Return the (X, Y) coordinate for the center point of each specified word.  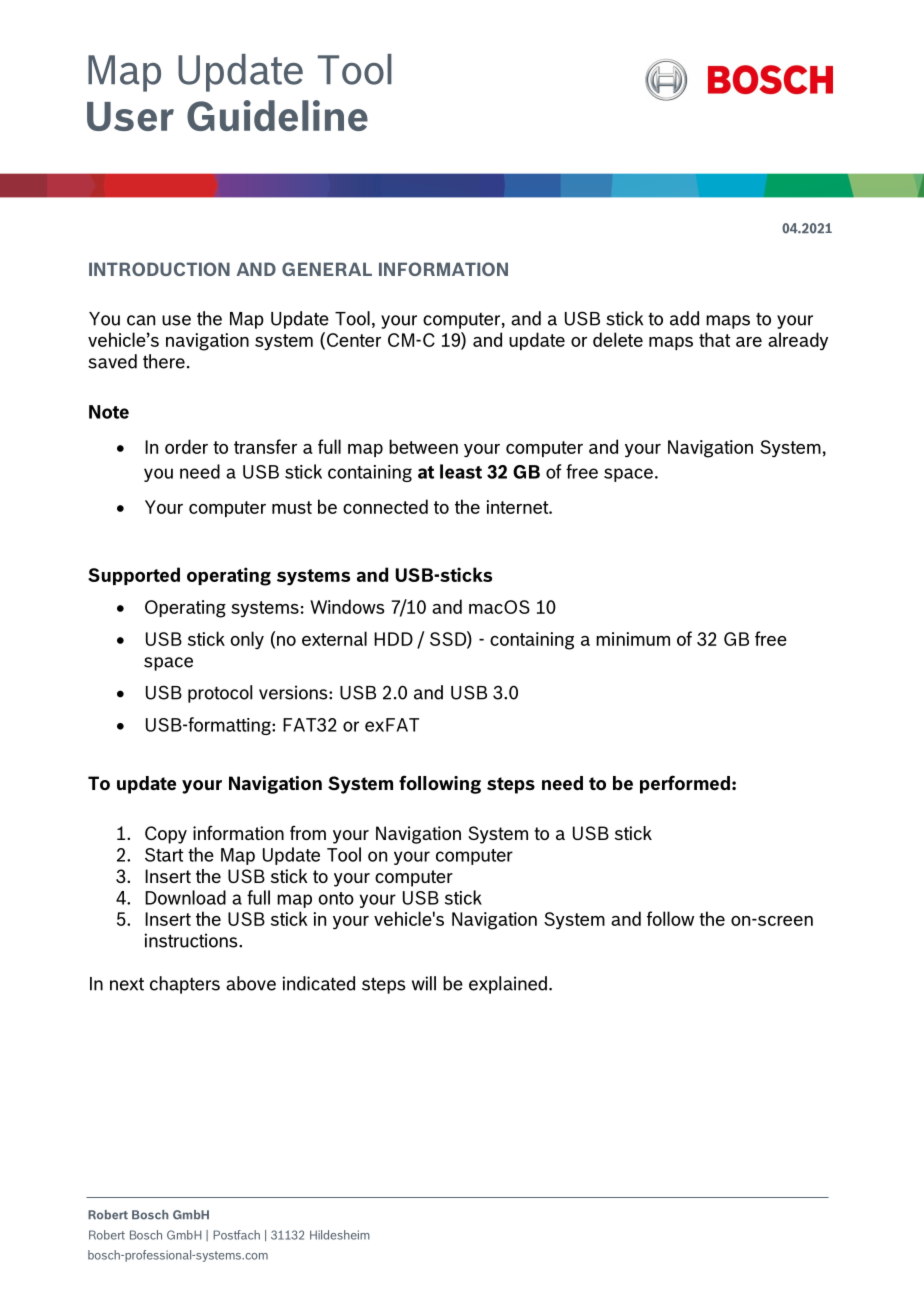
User (130, 116)
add (684, 318)
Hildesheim (340, 1235)
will (424, 983)
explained (508, 985)
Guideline (277, 115)
